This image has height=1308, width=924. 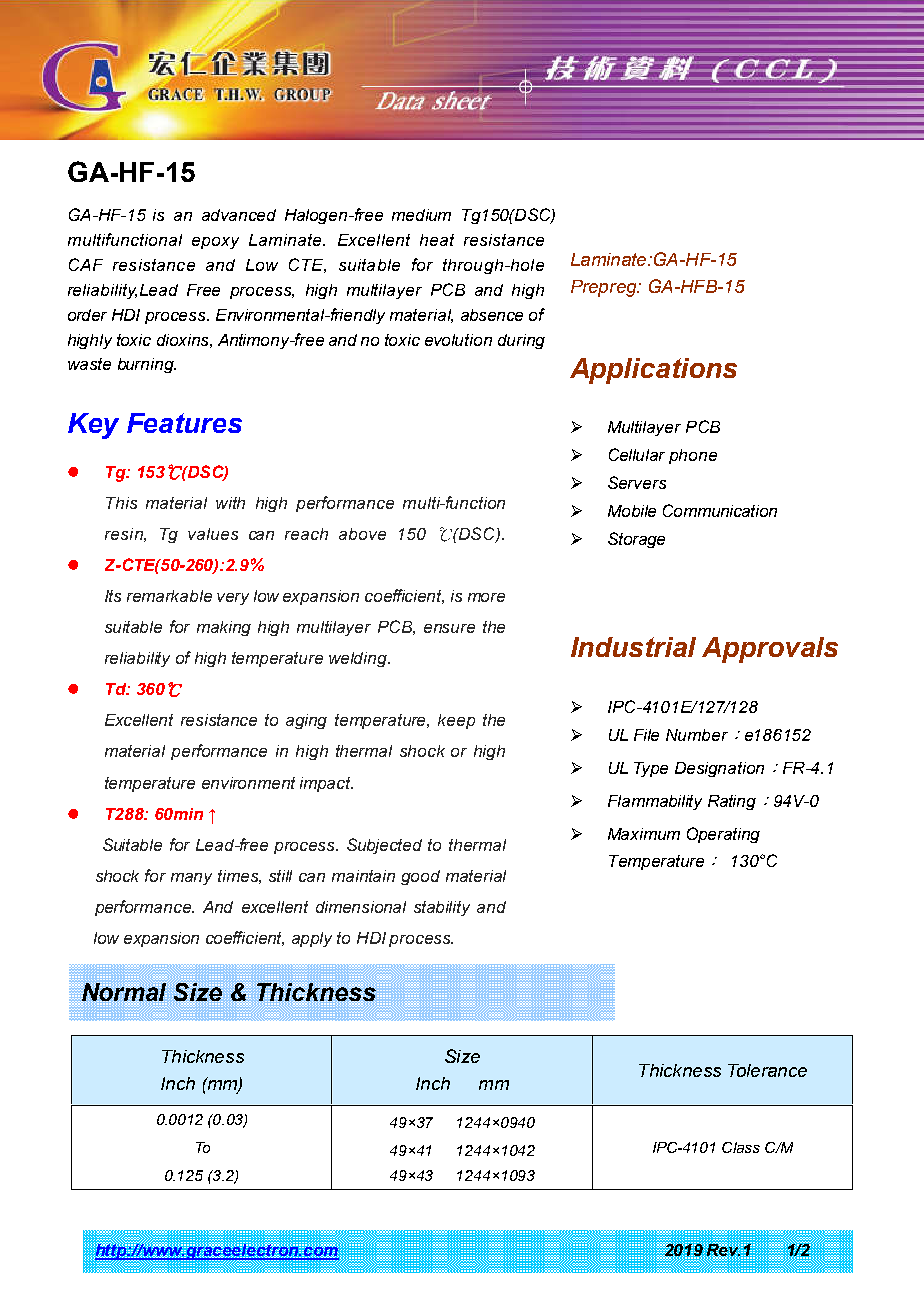 What do you see at coordinates (312, 939) in the image?
I see `apply` at bounding box center [312, 939].
